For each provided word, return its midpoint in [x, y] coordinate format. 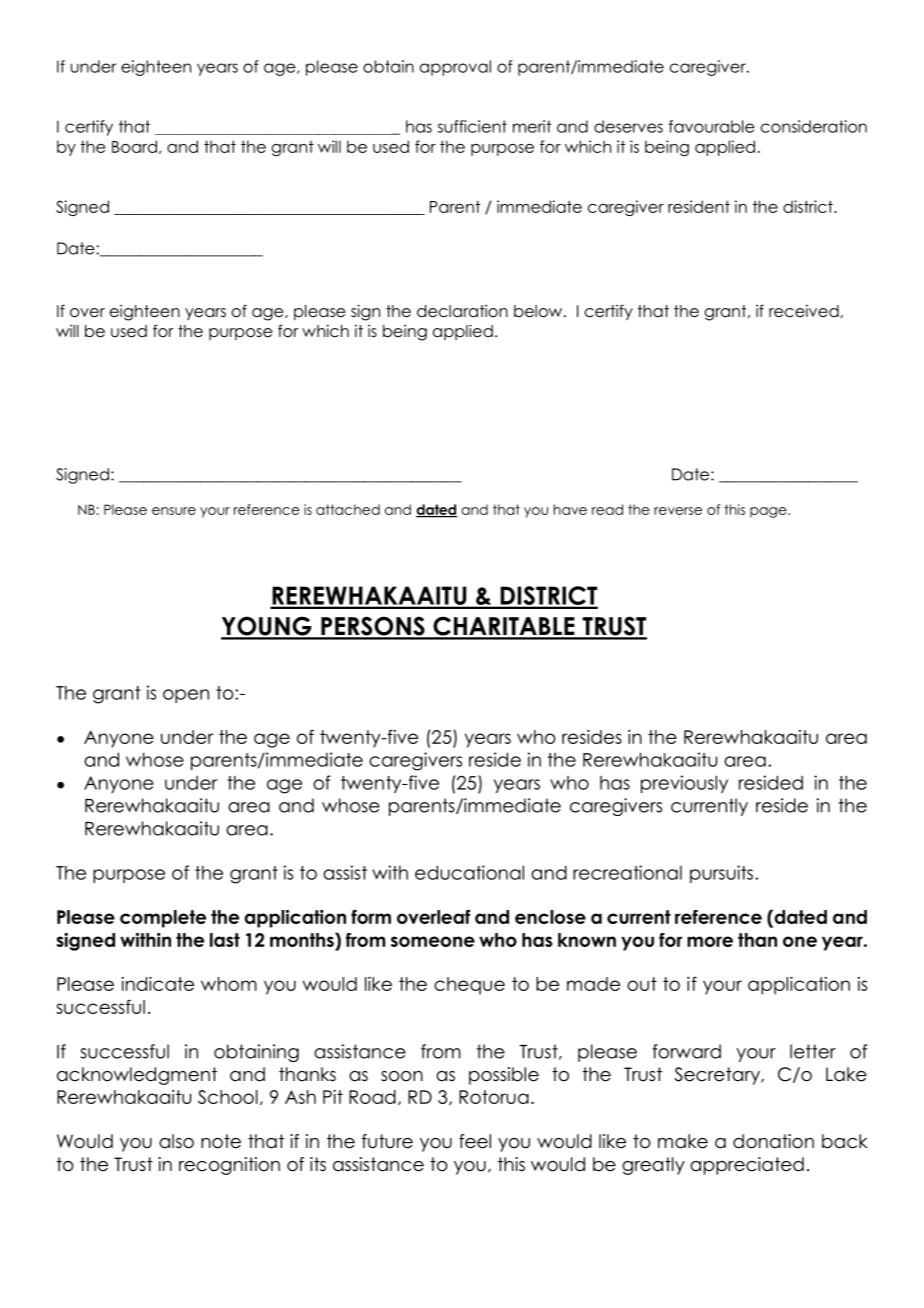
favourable [712, 126]
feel [475, 1141]
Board [134, 146]
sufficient [472, 126]
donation [773, 1141]
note [221, 1141]
